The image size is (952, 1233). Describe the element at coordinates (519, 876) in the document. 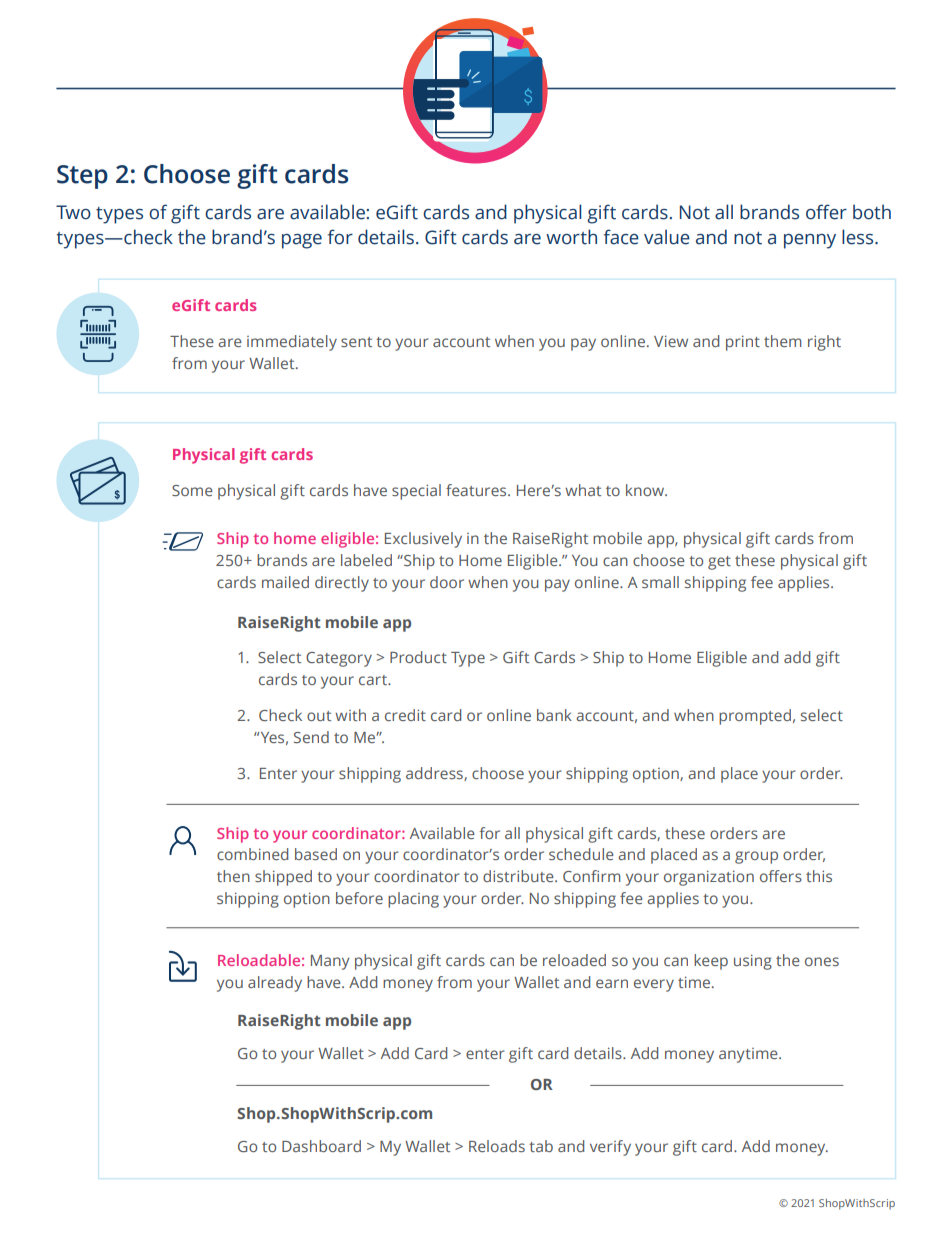

I see `distribute` at that location.
